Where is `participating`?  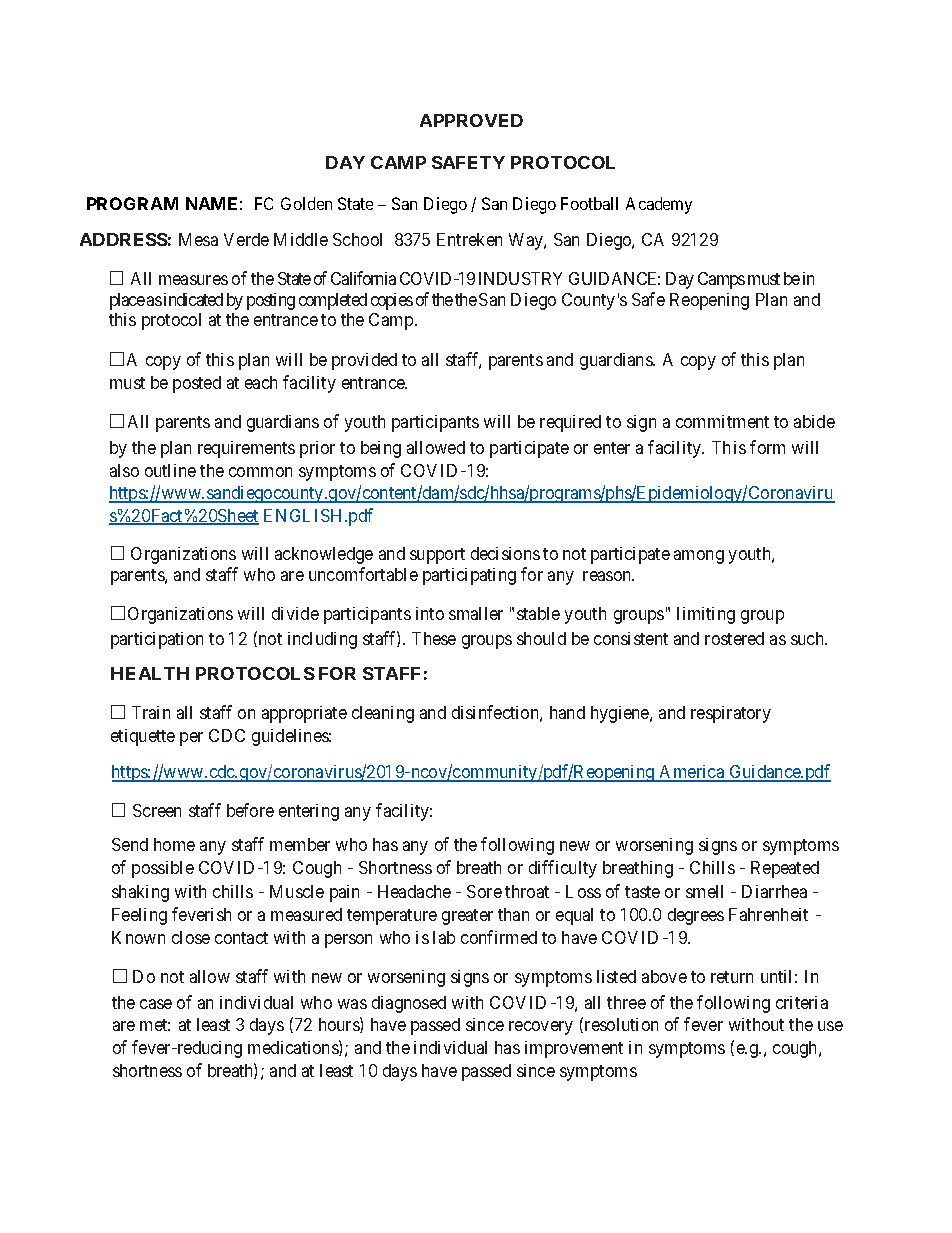
participating is located at coordinates (469, 576).
